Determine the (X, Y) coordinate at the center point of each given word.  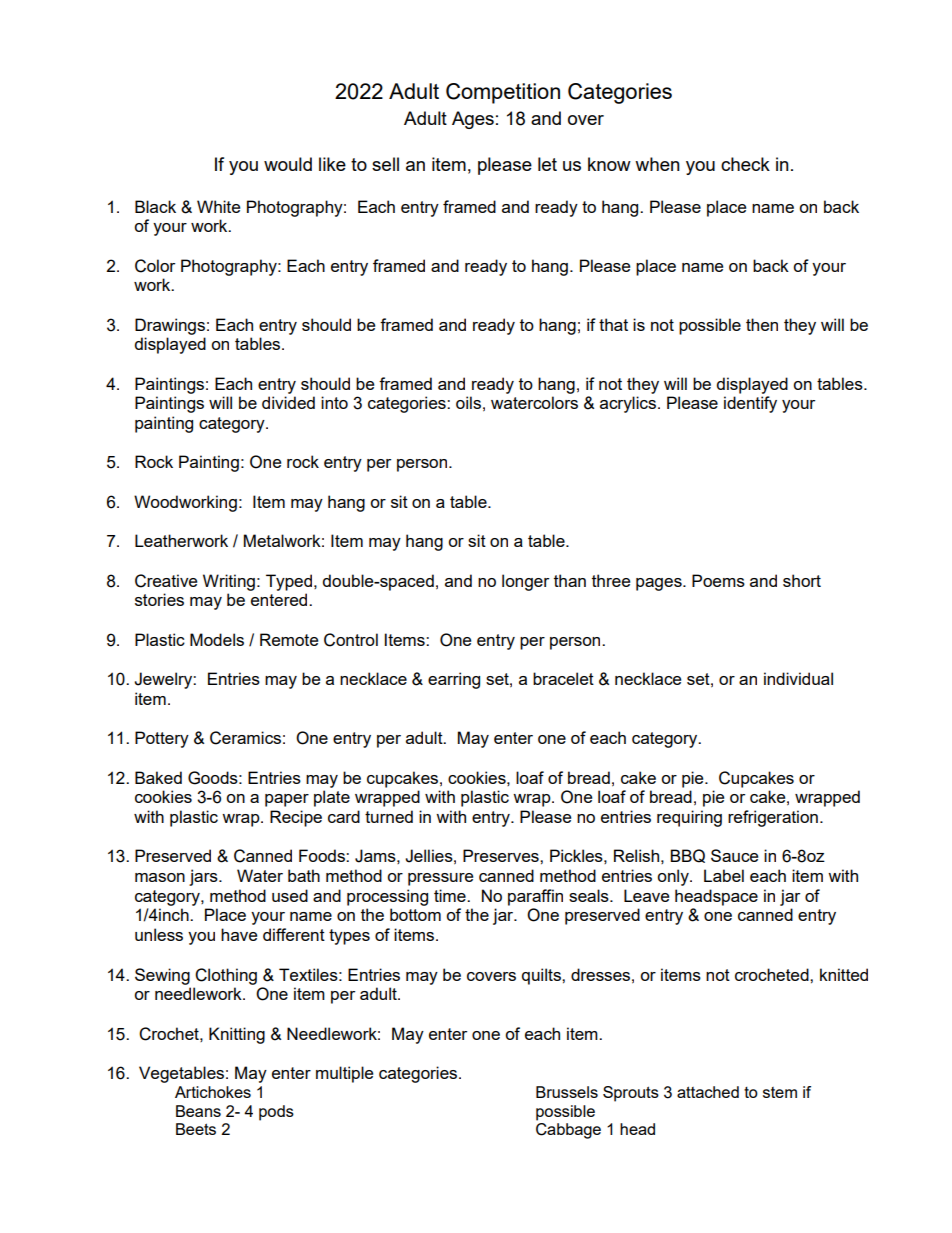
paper (287, 800)
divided (288, 402)
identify (750, 404)
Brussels (567, 1092)
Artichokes (213, 1092)
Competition (503, 93)
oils (468, 402)
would (288, 164)
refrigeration (773, 818)
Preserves (502, 855)
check (745, 164)
